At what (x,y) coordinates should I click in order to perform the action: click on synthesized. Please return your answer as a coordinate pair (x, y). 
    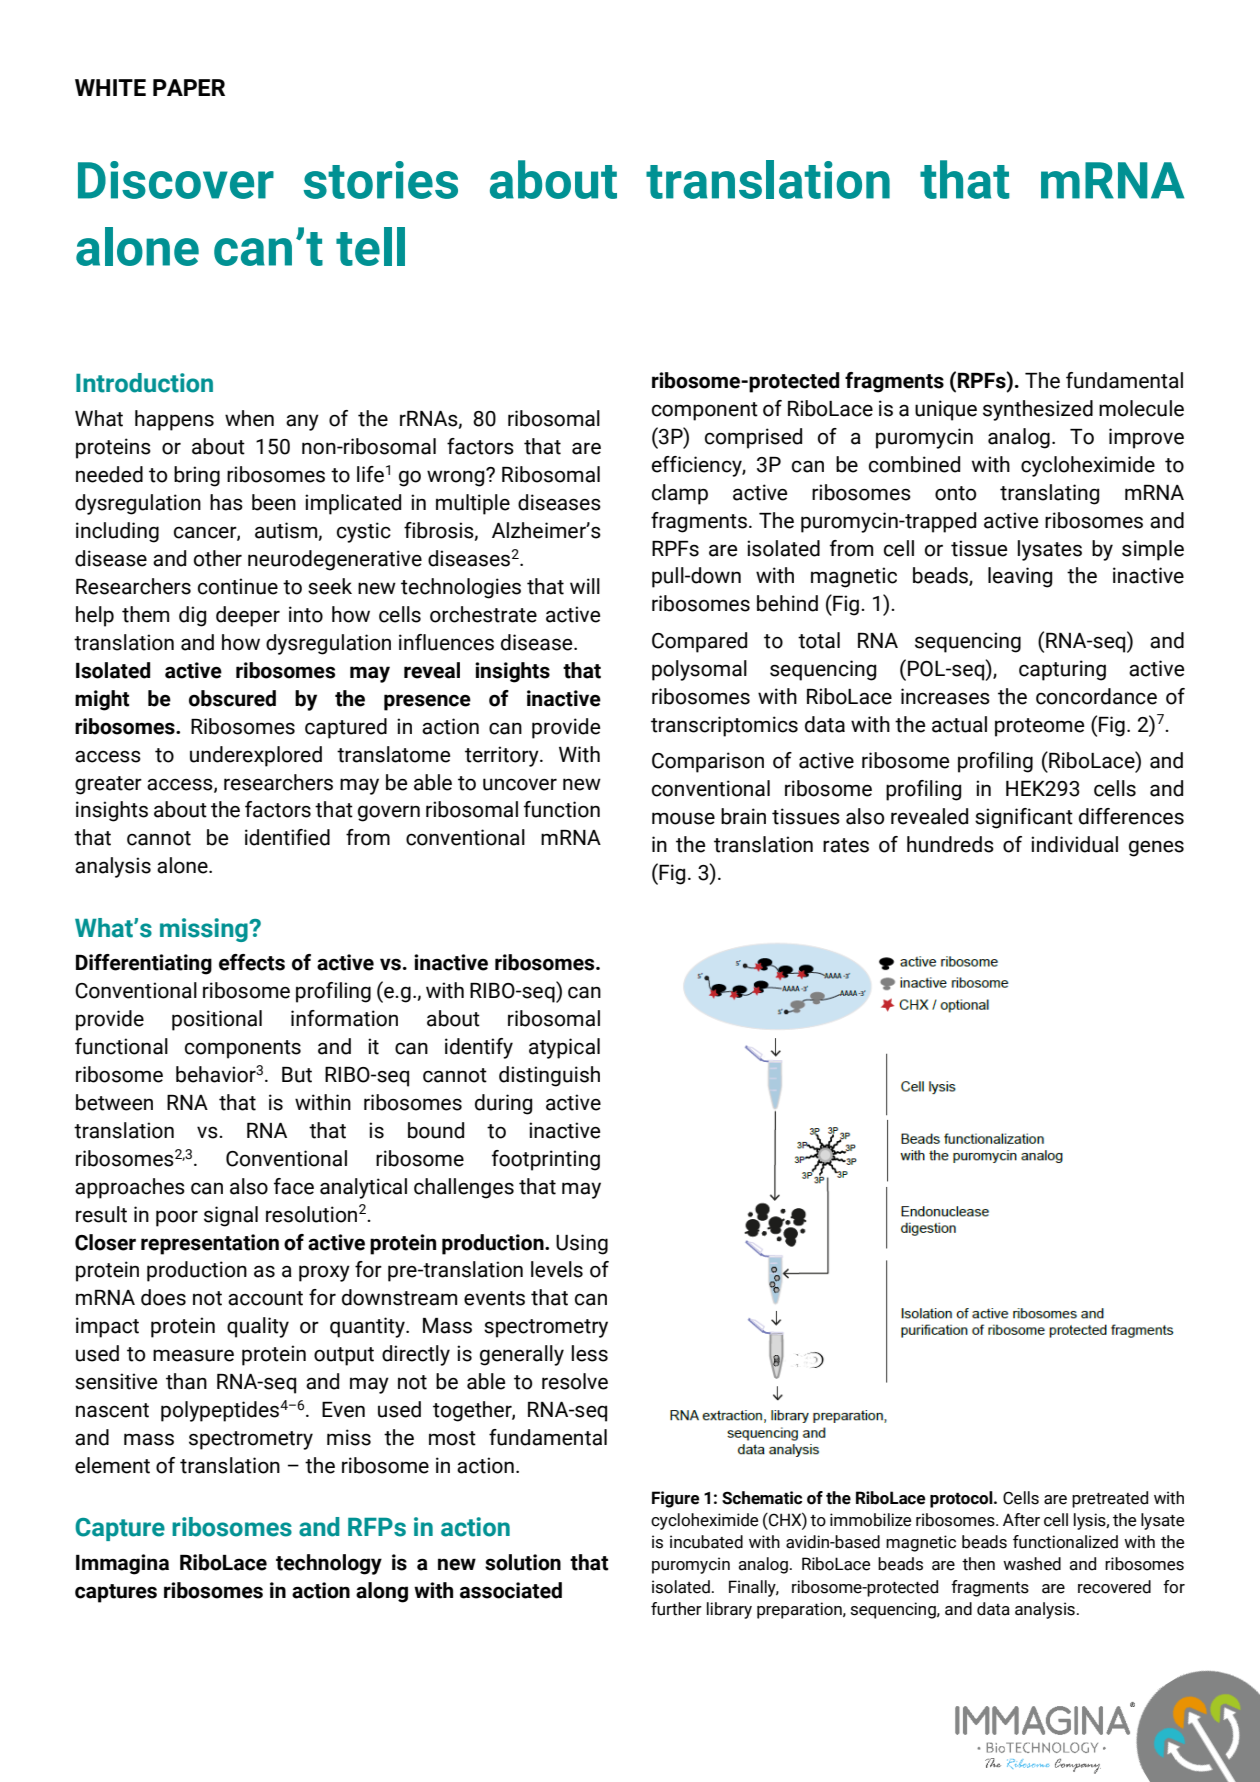
    Looking at the image, I should click on (1038, 410).
